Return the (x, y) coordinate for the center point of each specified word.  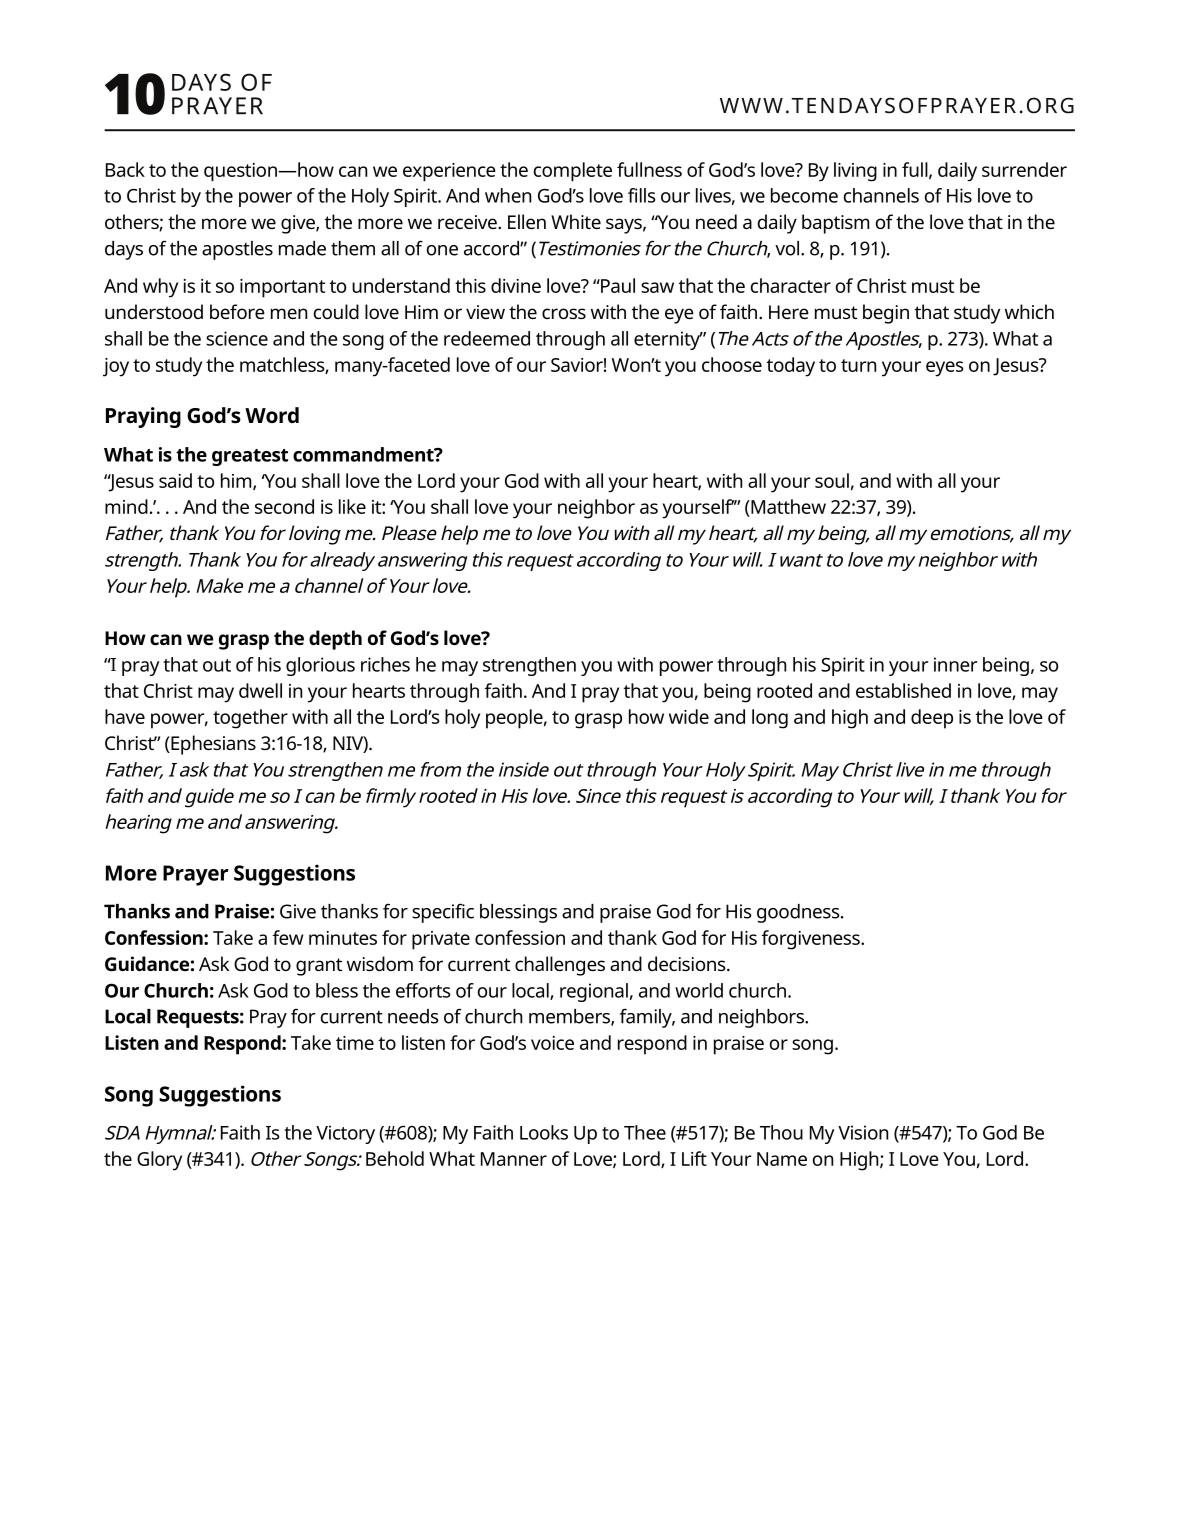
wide (689, 716)
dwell (260, 690)
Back (125, 169)
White (576, 221)
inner (955, 664)
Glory (159, 1161)
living (855, 172)
